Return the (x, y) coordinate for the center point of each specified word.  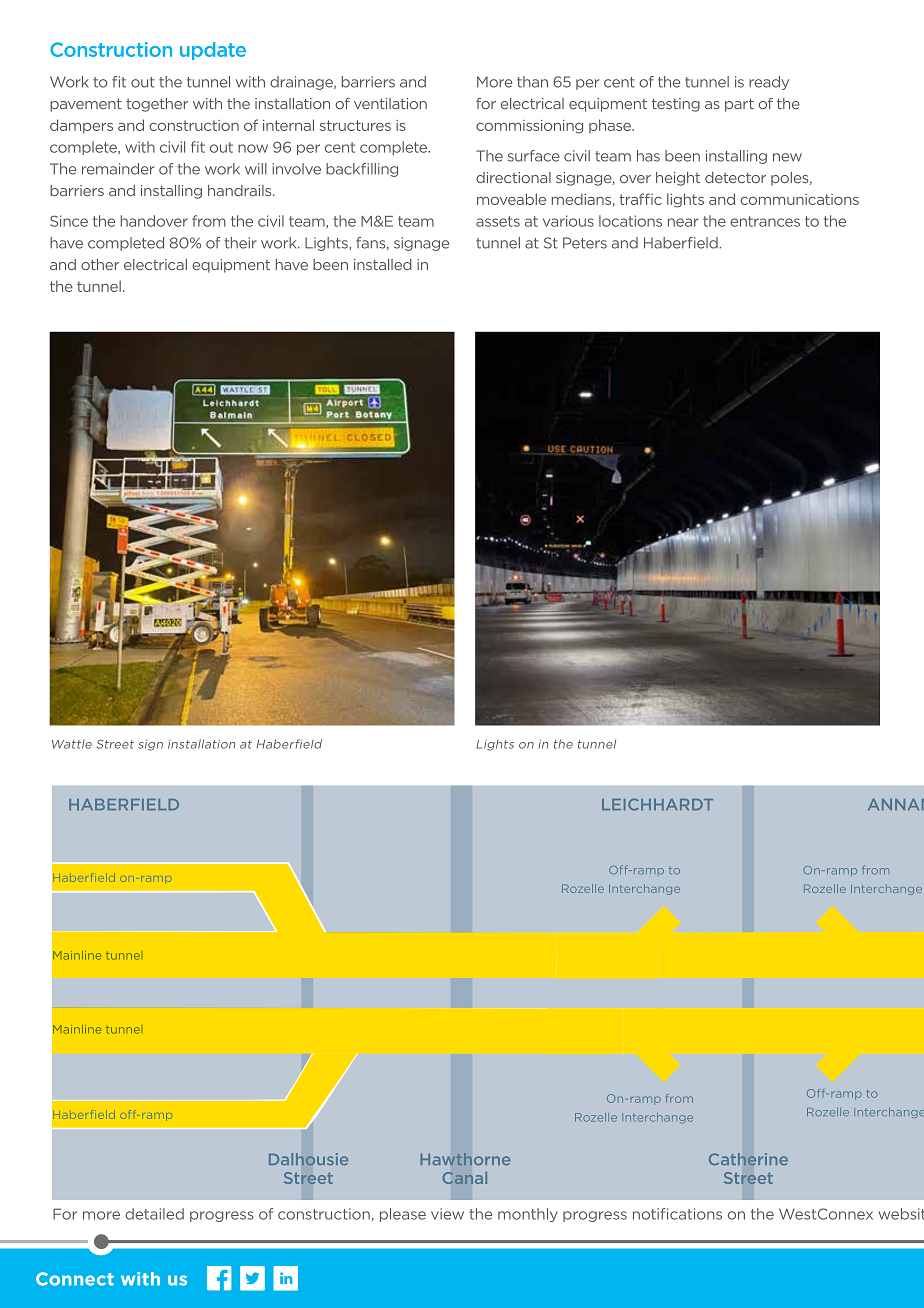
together (157, 105)
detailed (154, 1214)
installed (383, 264)
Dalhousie (308, 1159)
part (739, 105)
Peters (585, 243)
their (240, 243)
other (100, 264)
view (447, 1214)
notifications (677, 1214)
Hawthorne (465, 1159)
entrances (765, 221)
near (683, 222)
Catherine (748, 1159)
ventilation (390, 103)
